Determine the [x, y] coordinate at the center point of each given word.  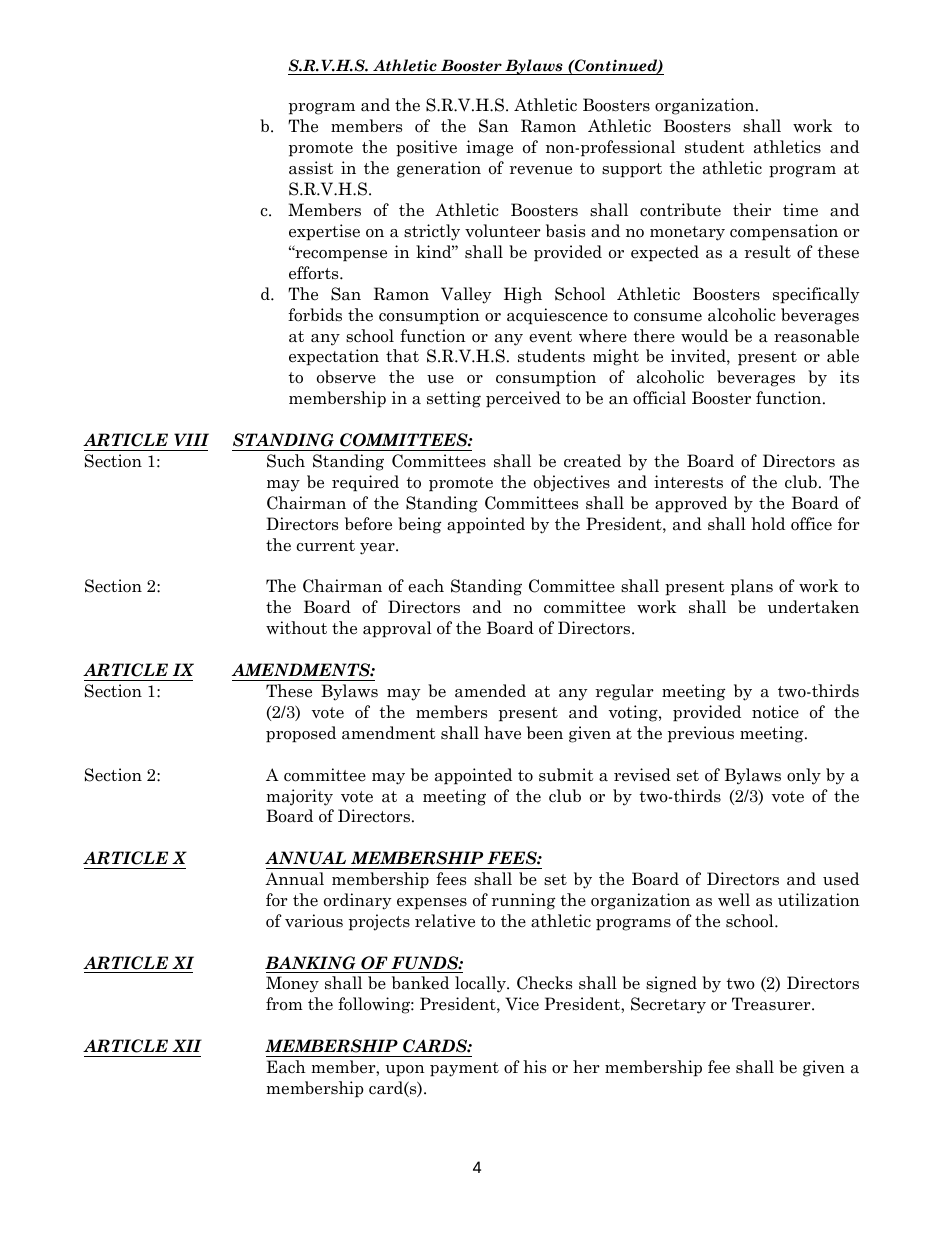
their [752, 210]
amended [490, 691]
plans [752, 587]
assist [311, 168]
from [284, 1004]
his [534, 1067]
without [296, 628]
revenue [540, 170]
